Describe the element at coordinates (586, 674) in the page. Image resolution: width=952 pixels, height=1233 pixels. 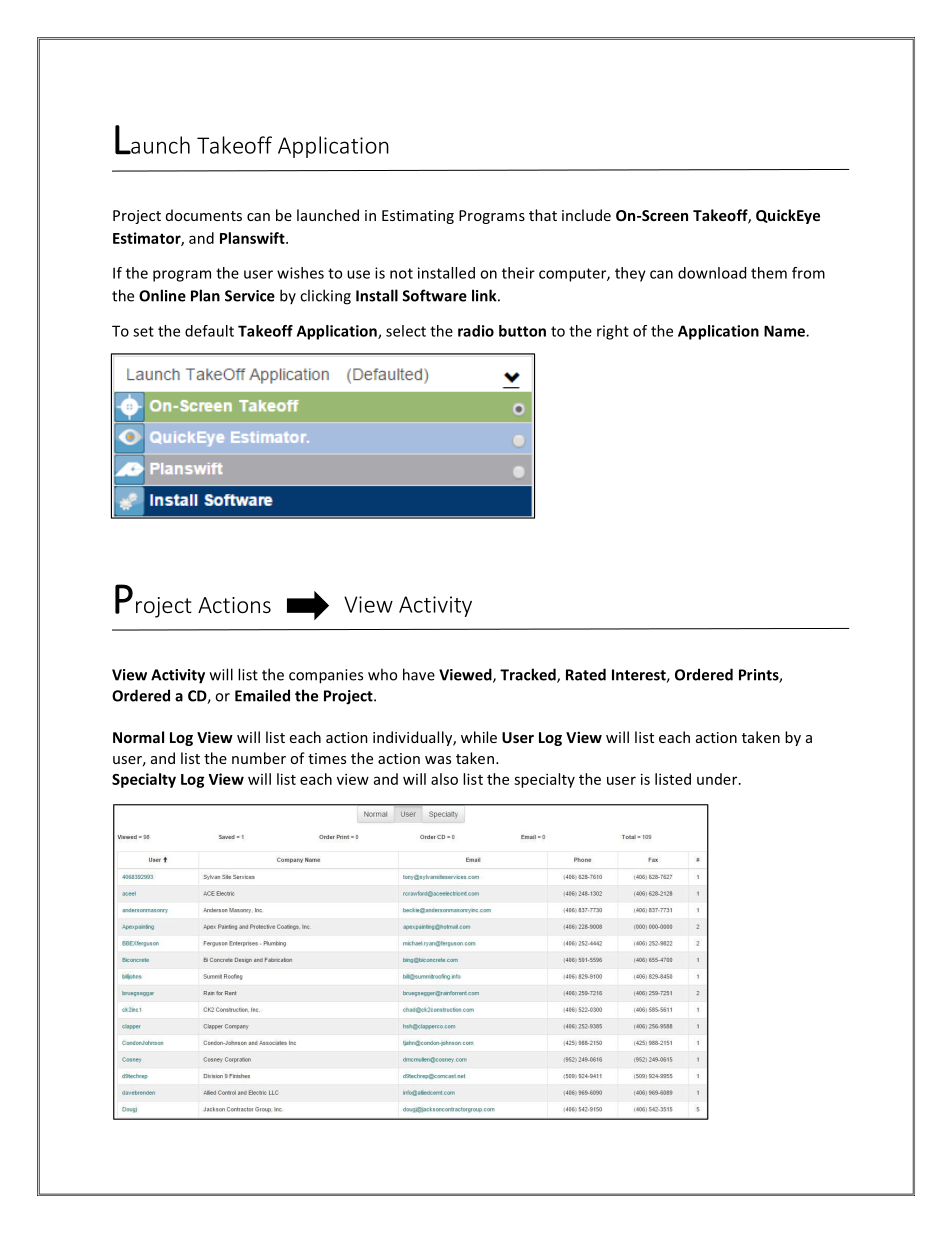
I see `Rated` at that location.
